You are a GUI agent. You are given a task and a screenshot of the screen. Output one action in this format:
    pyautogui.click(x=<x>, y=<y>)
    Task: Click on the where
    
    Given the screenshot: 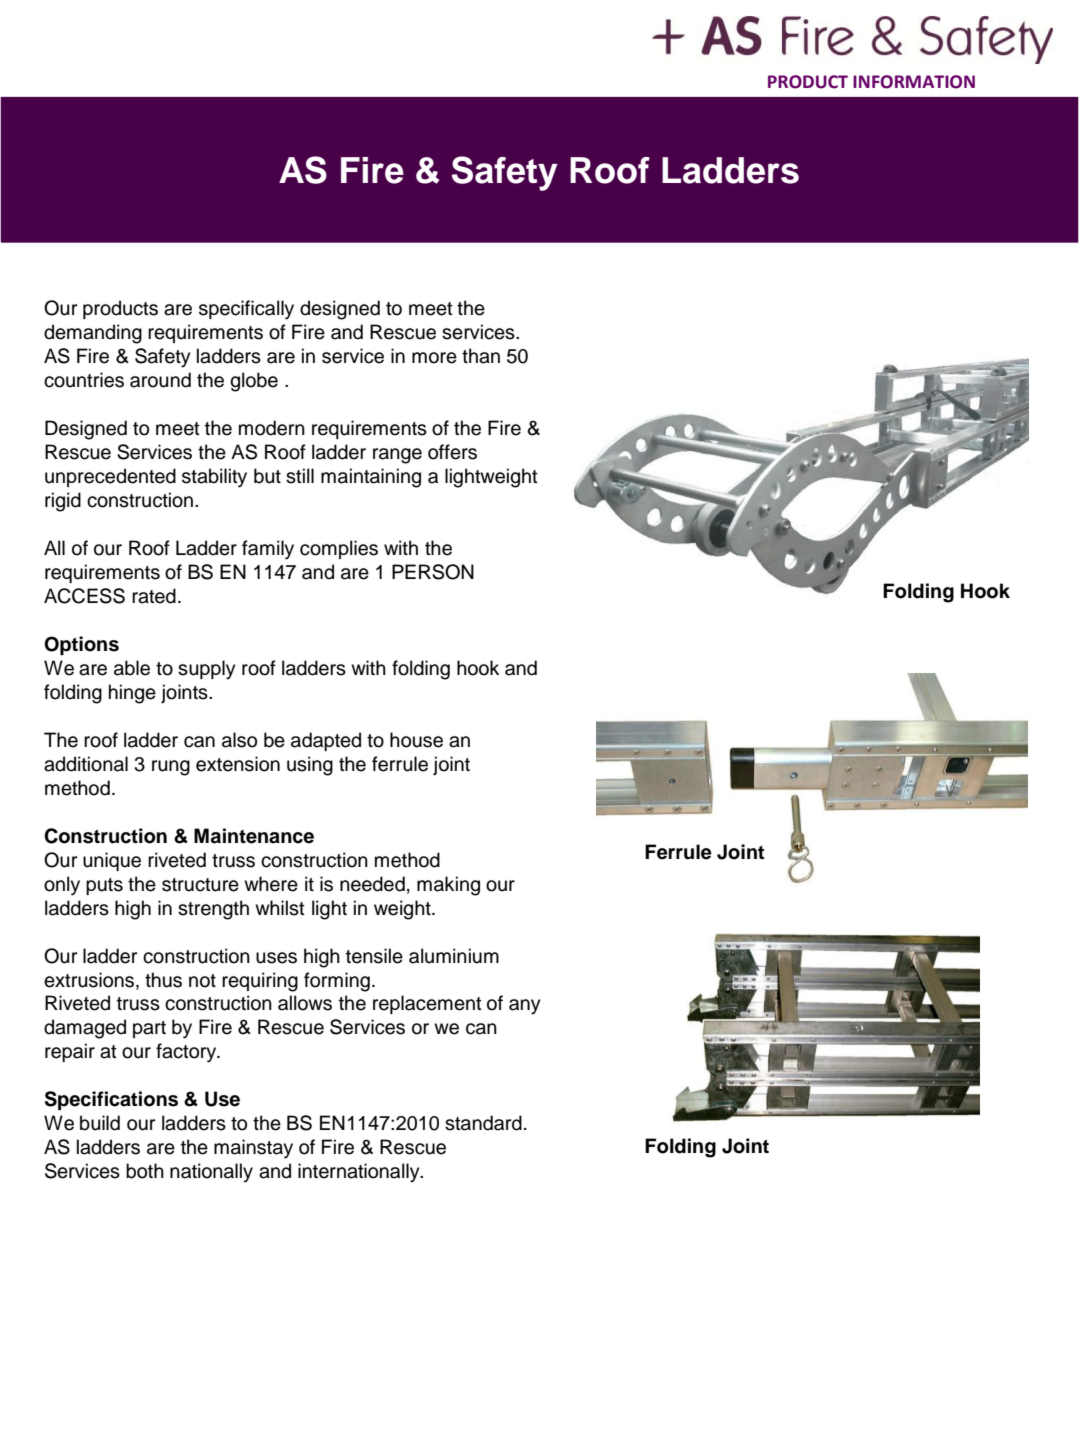 What is the action you would take?
    pyautogui.click(x=271, y=884)
